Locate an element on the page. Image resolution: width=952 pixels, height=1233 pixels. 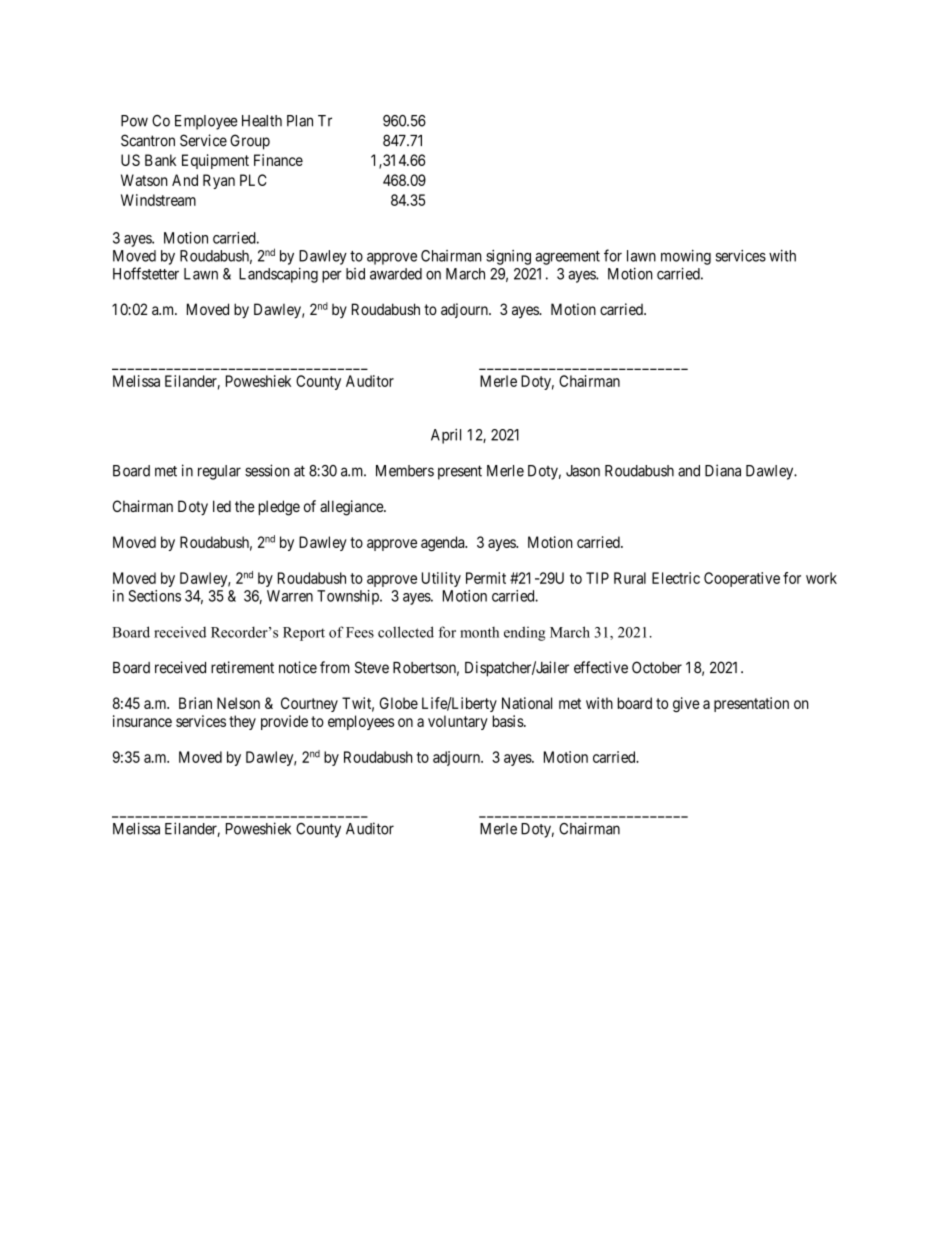
Plan is located at coordinates (300, 121).
